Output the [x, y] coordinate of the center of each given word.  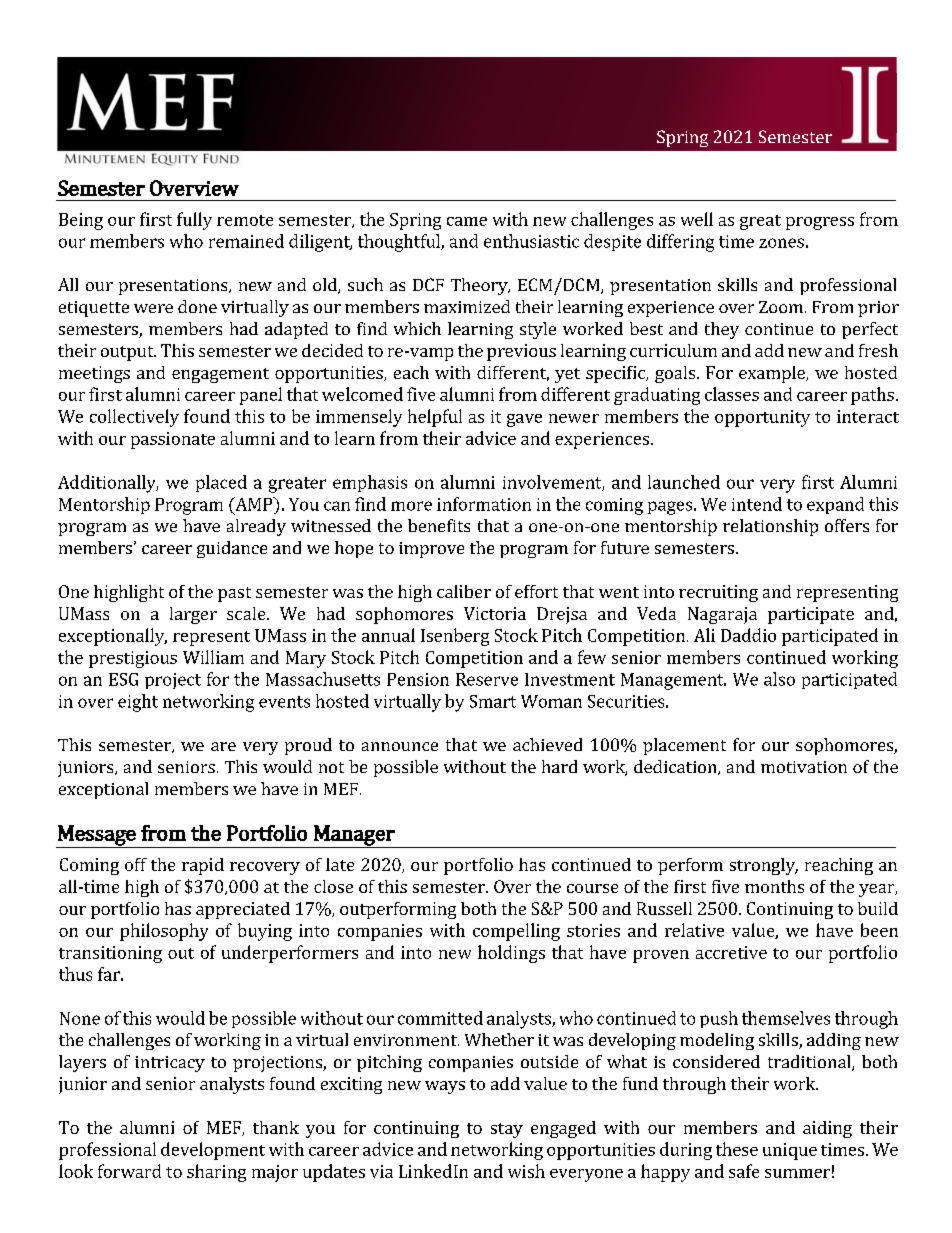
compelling [516, 932]
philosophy [164, 932]
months [774, 886]
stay [507, 1130]
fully [194, 221]
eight [138, 703]
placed [221, 483]
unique [790, 1151]
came [467, 221]
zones [781, 243]
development [213, 1151]
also [779, 679]
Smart [493, 701]
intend [757, 504]
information [484, 504]
